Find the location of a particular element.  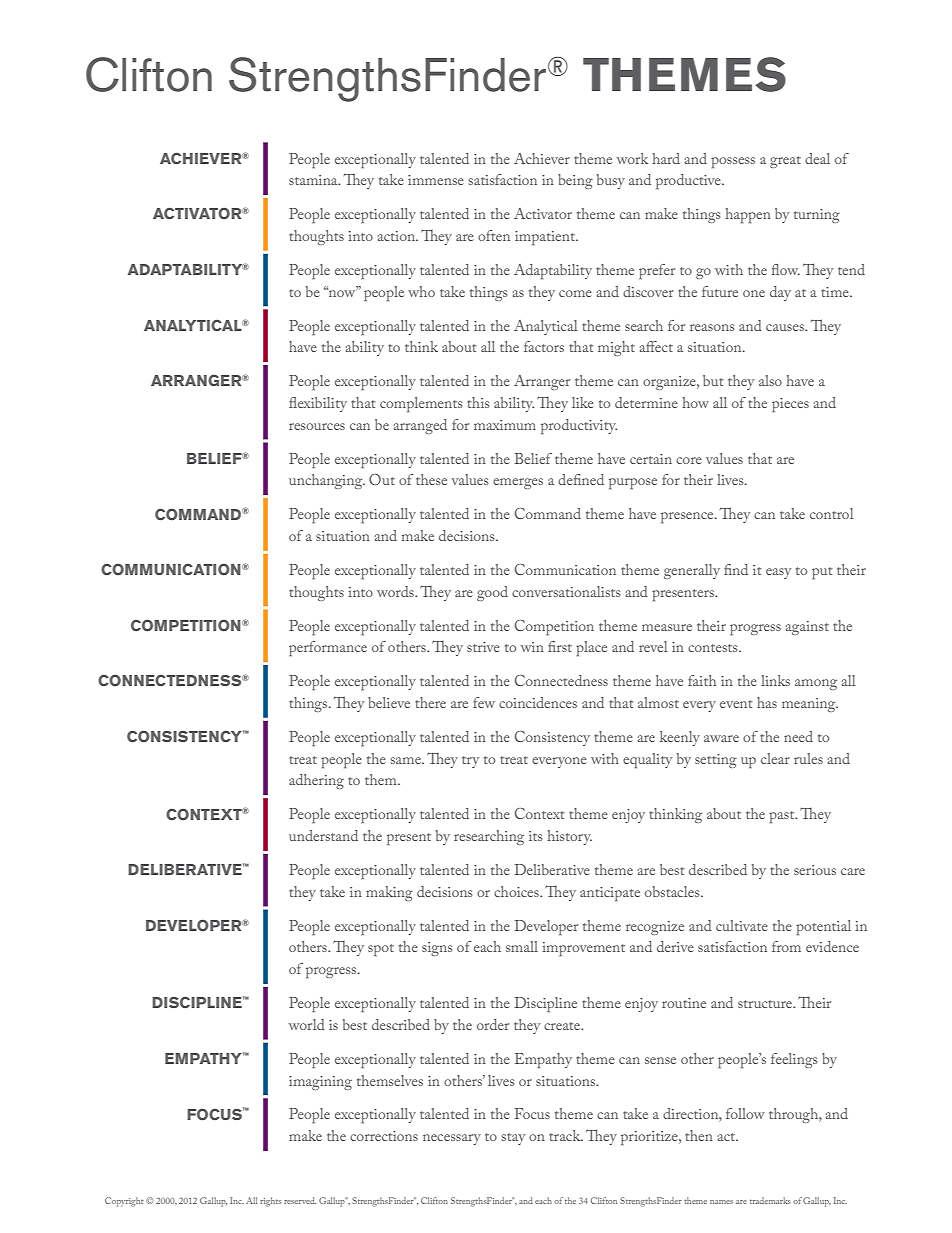

immense is located at coordinates (436, 180).
